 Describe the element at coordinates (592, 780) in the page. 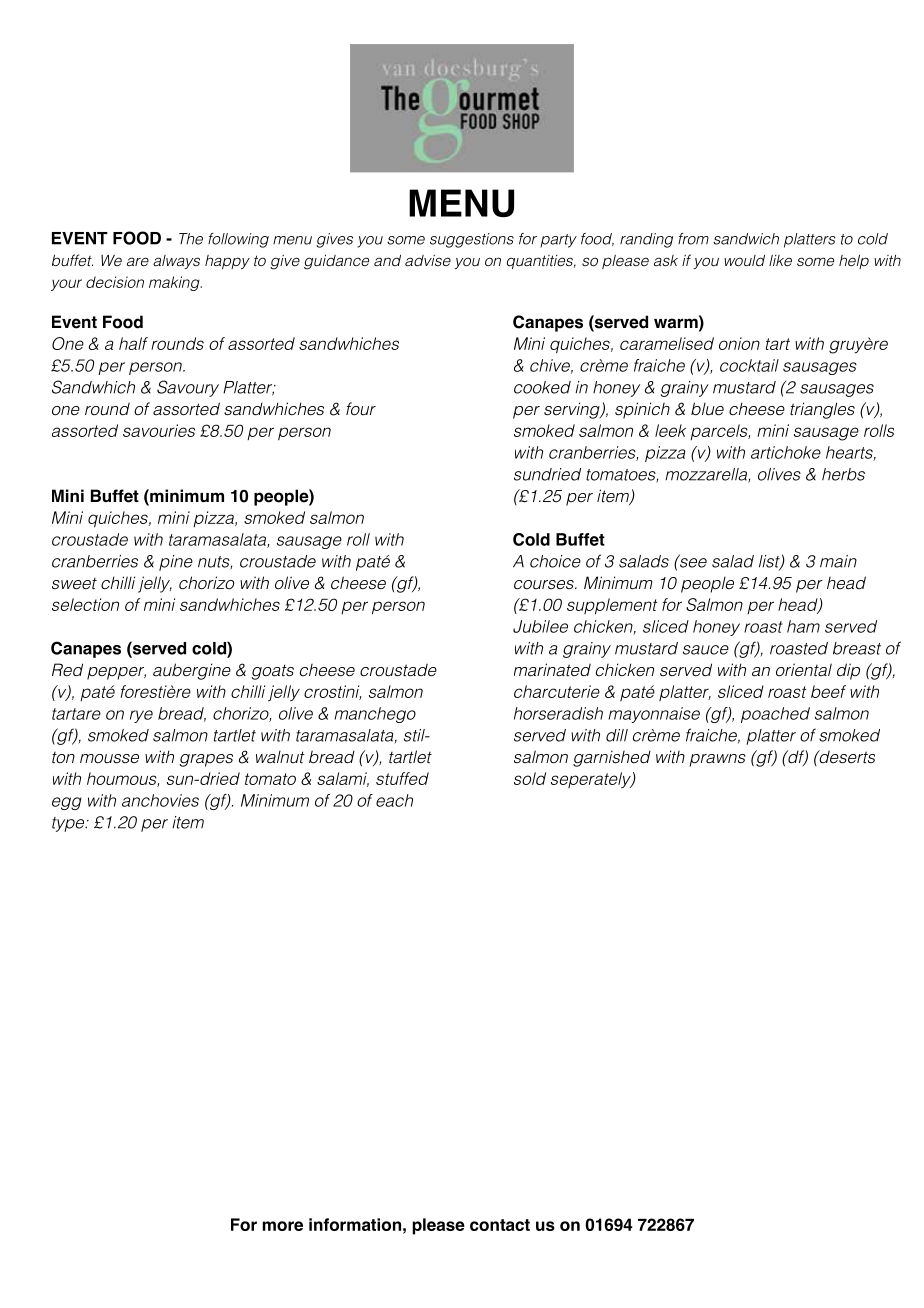

I see `seperately` at that location.
